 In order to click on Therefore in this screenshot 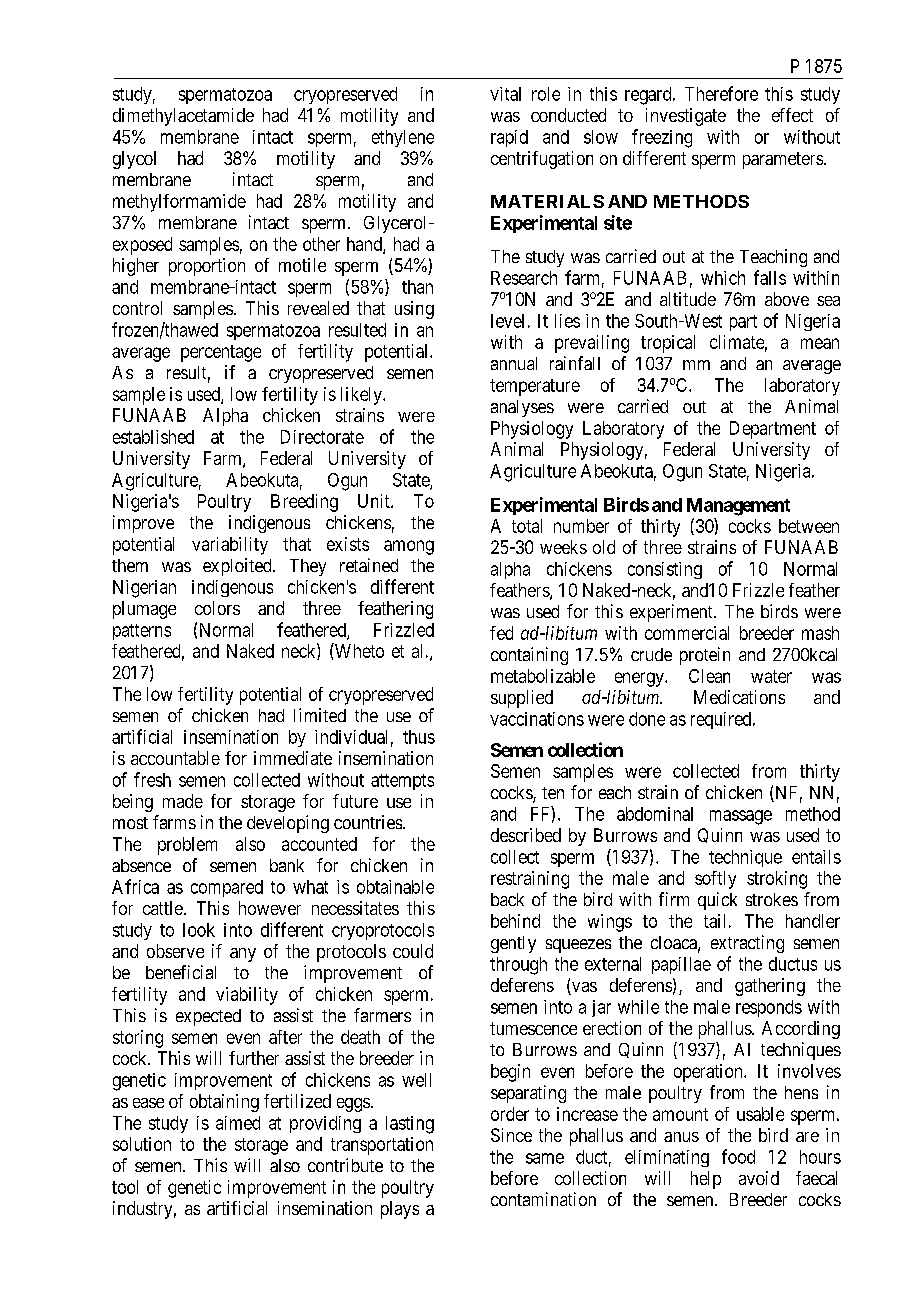, I will do `click(721, 93)`.
